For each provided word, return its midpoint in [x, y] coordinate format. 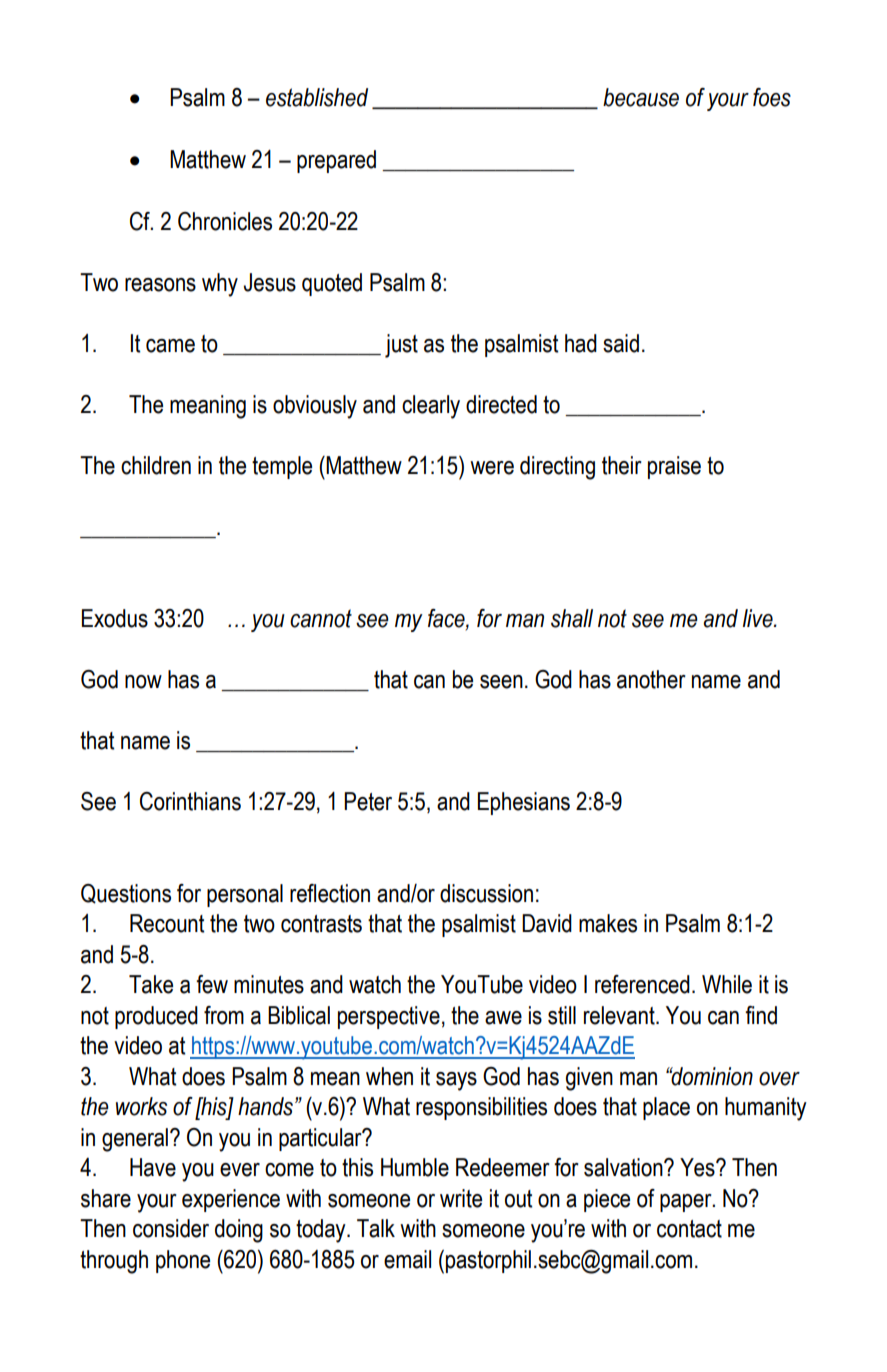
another [651, 679]
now [143, 682]
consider [171, 1228]
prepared [336, 161]
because [641, 97]
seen [501, 682]
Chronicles [225, 221]
